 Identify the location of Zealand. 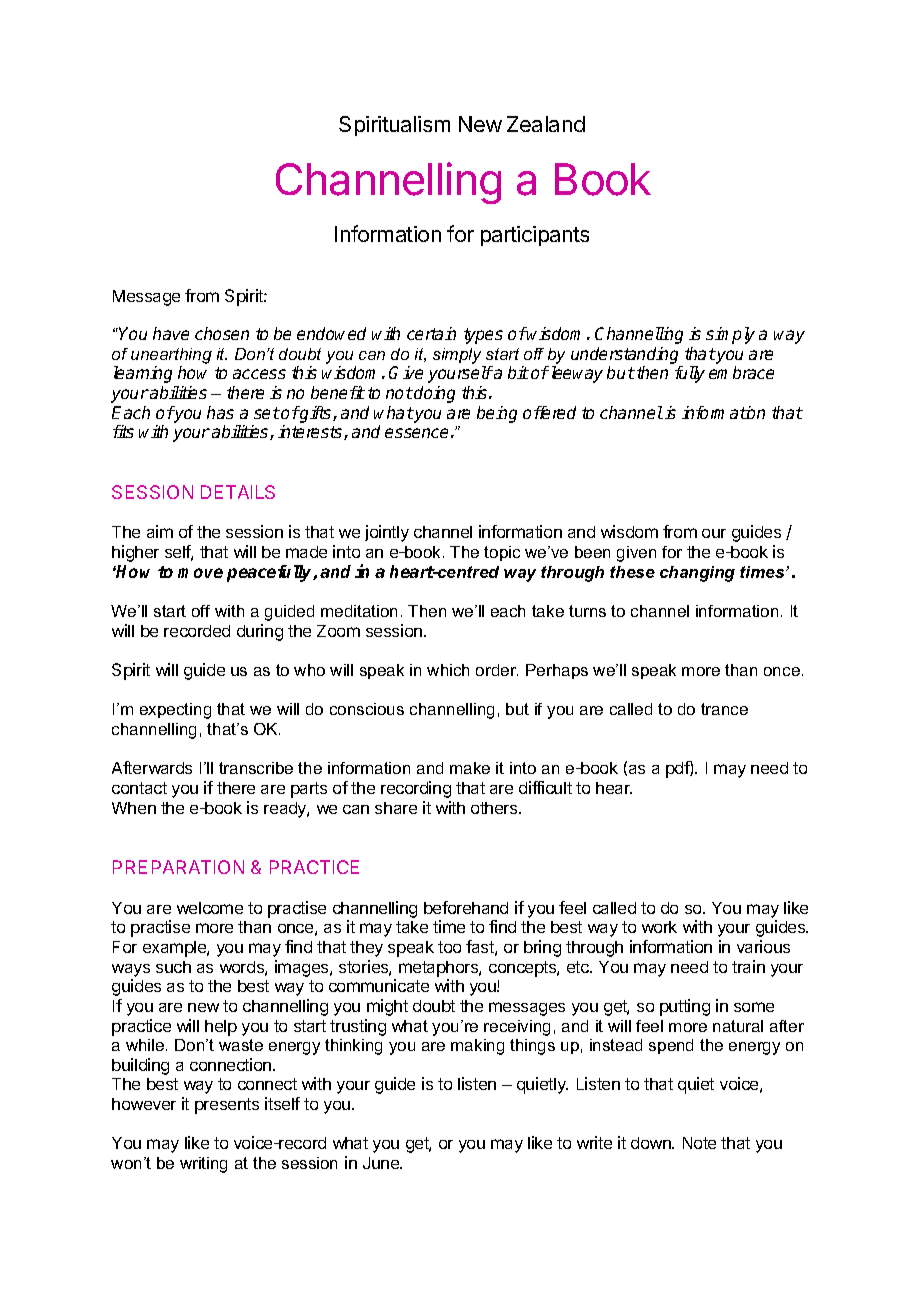
(546, 124).
